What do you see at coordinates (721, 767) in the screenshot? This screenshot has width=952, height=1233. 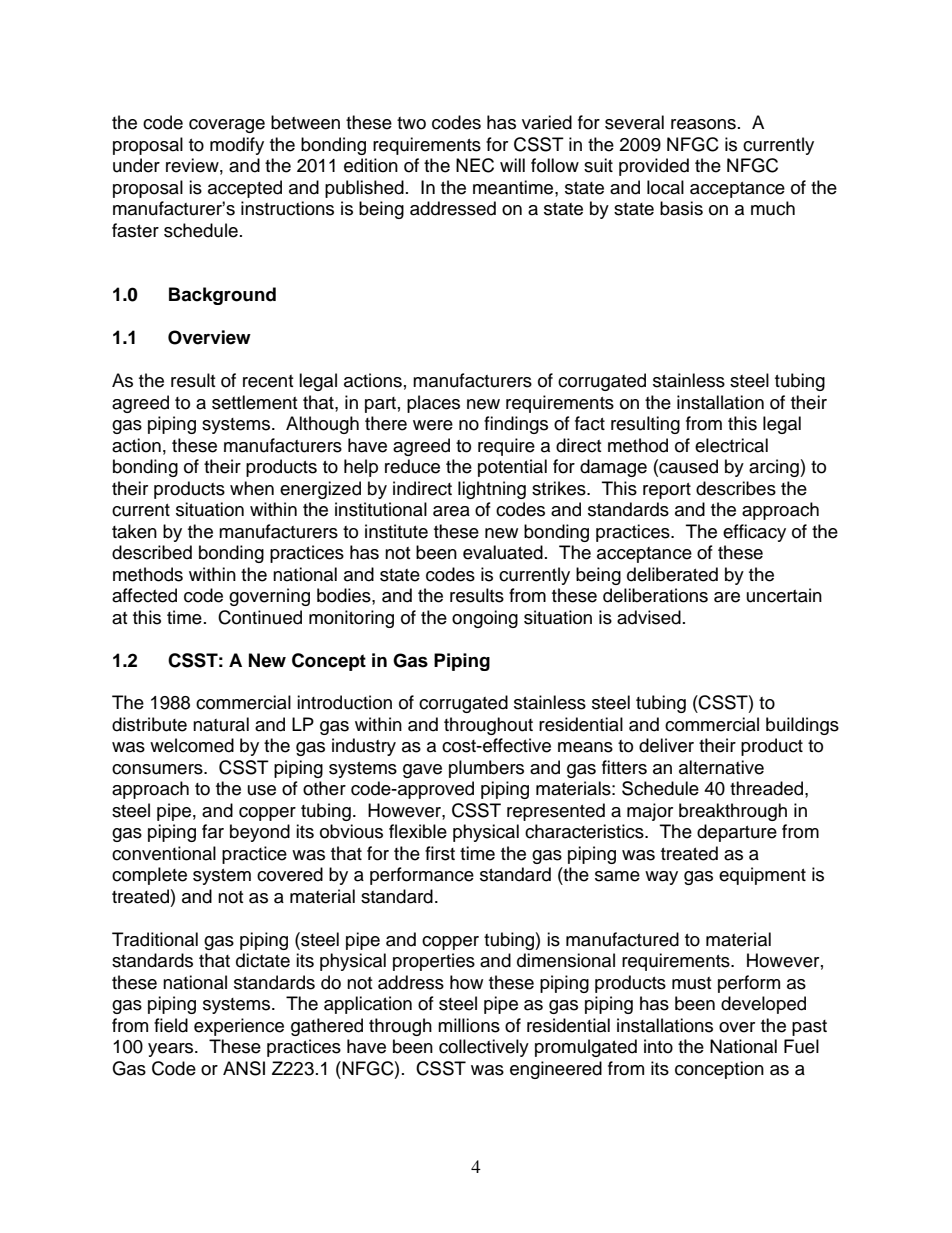 I see `alternative` at bounding box center [721, 767].
